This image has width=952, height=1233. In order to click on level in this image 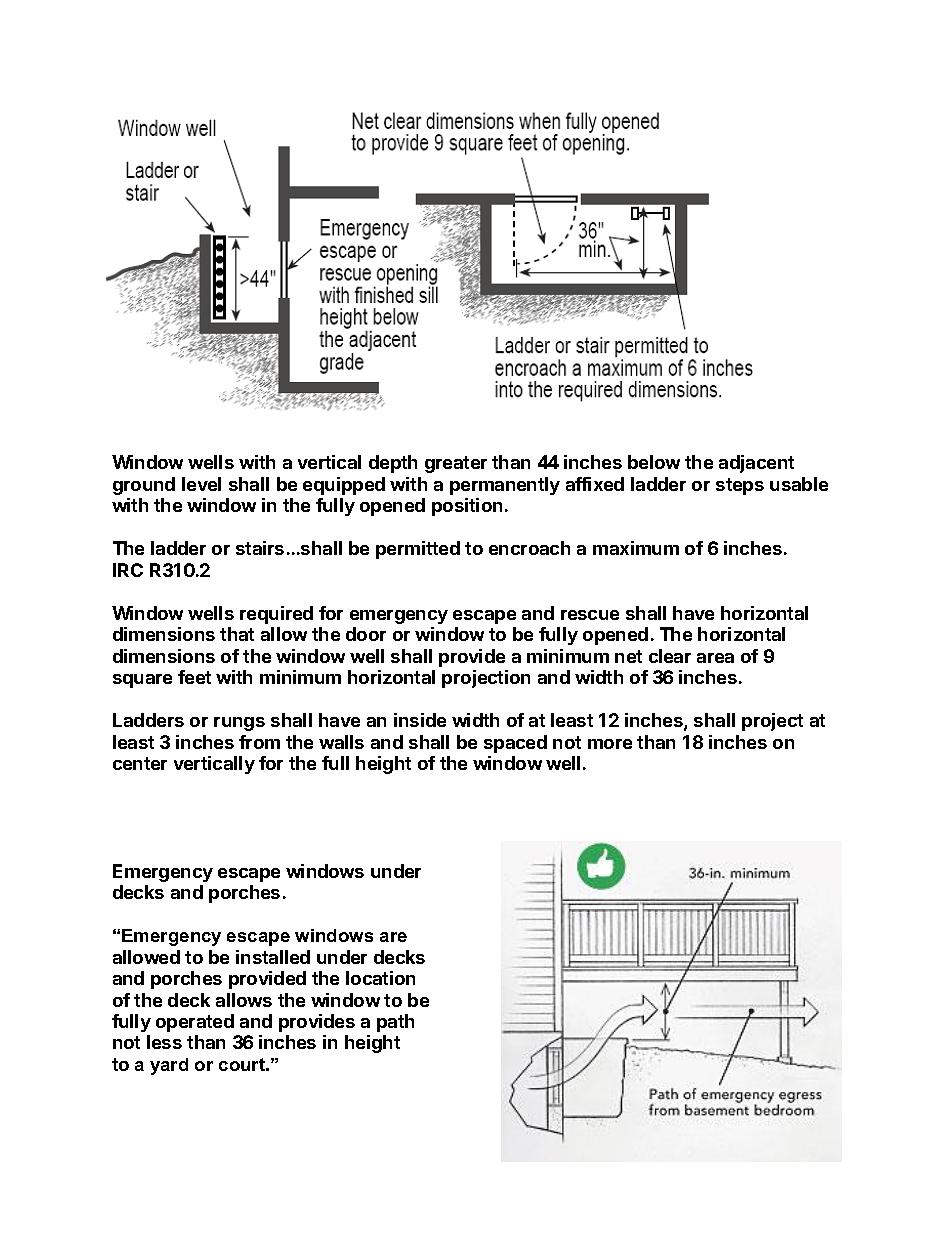, I will do `click(201, 484)`.
